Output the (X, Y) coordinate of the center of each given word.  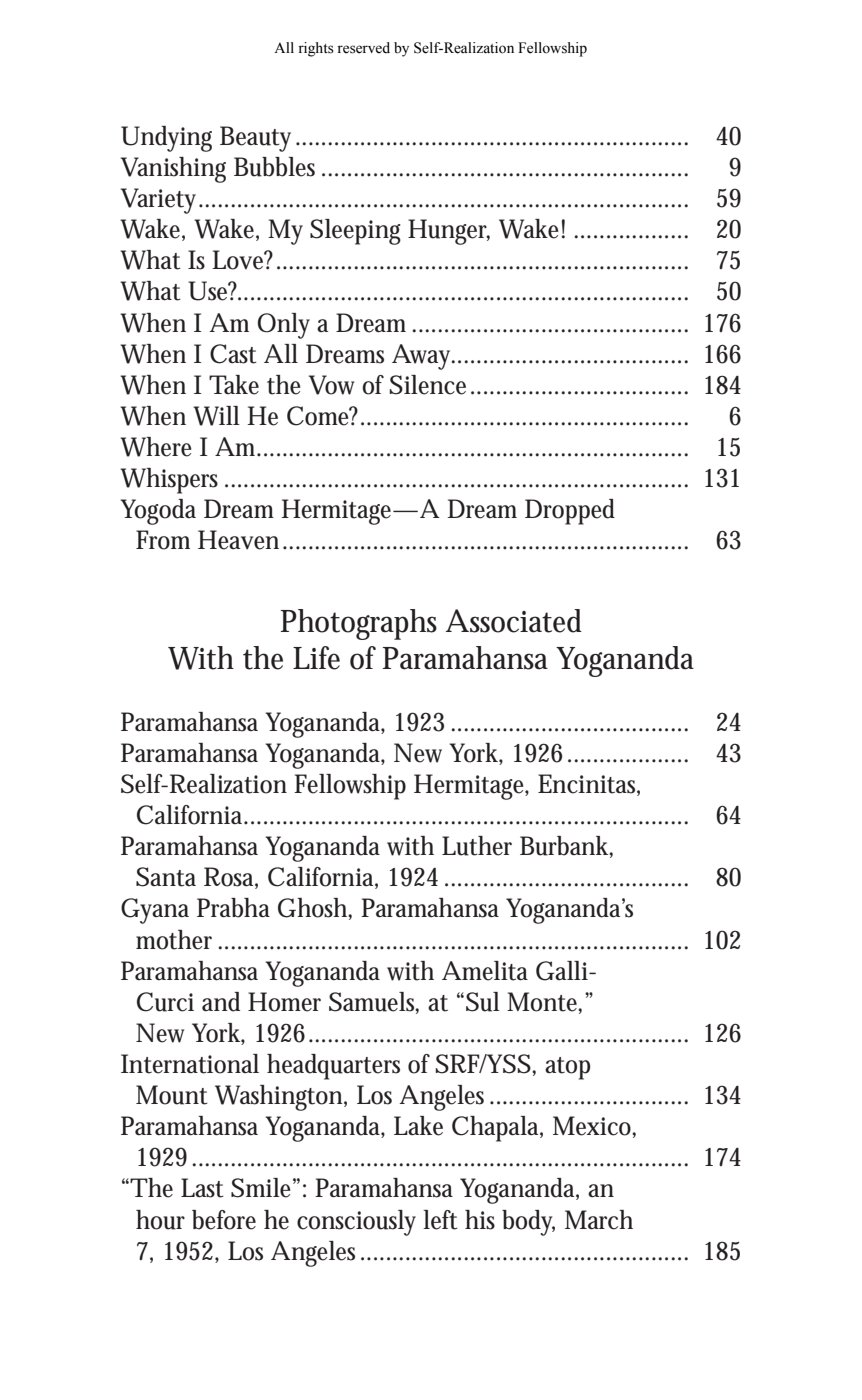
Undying (166, 139)
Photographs (359, 624)
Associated (514, 621)
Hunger (449, 232)
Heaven (238, 540)
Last (202, 1188)
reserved (363, 48)
